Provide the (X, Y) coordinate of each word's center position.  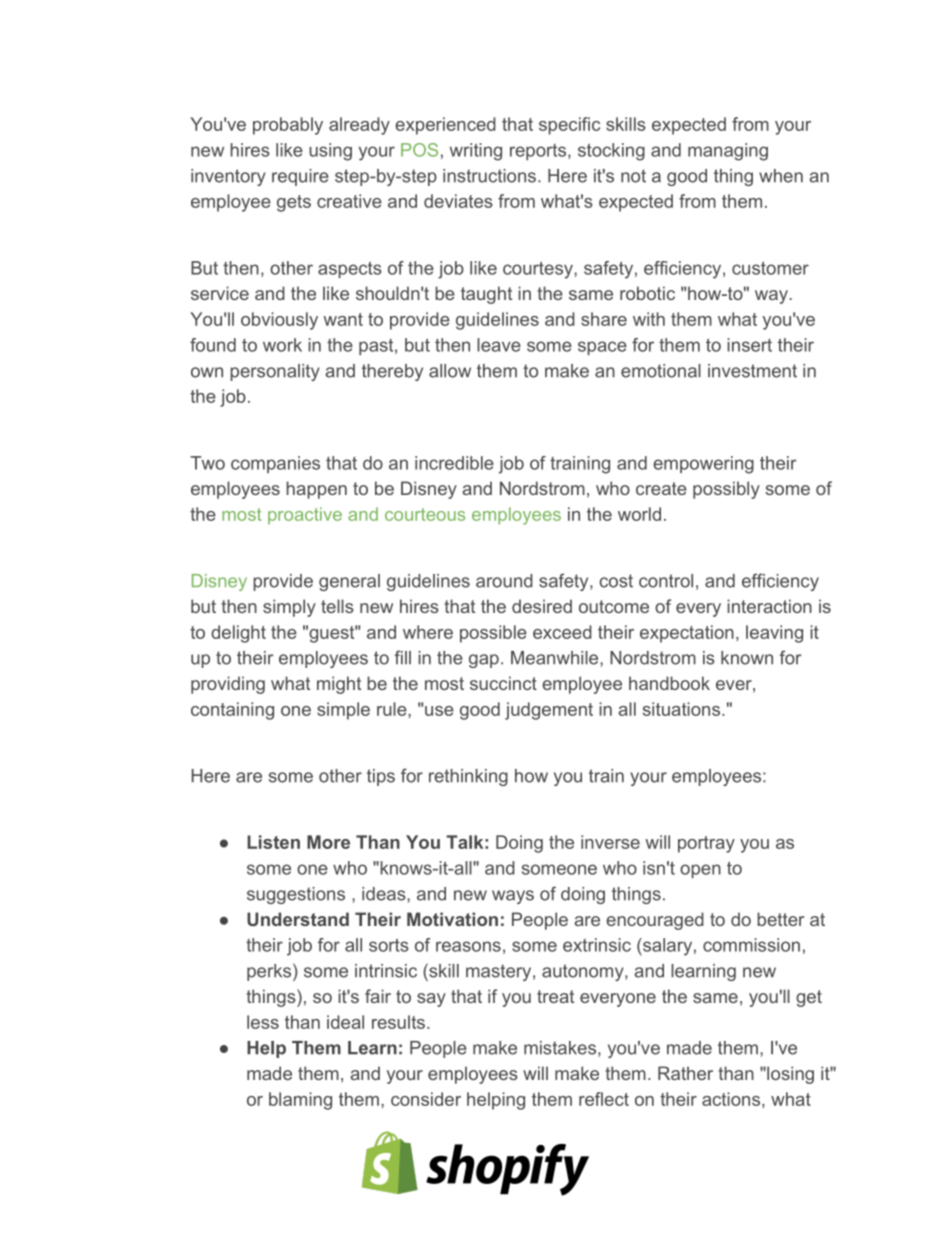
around (504, 581)
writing (476, 152)
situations (683, 709)
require (300, 177)
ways (513, 897)
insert (749, 345)
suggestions (296, 895)
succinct (503, 683)
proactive (305, 516)
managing (728, 152)
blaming (300, 1101)
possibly (726, 490)
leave (499, 345)
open (700, 871)
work (282, 345)
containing (232, 711)
